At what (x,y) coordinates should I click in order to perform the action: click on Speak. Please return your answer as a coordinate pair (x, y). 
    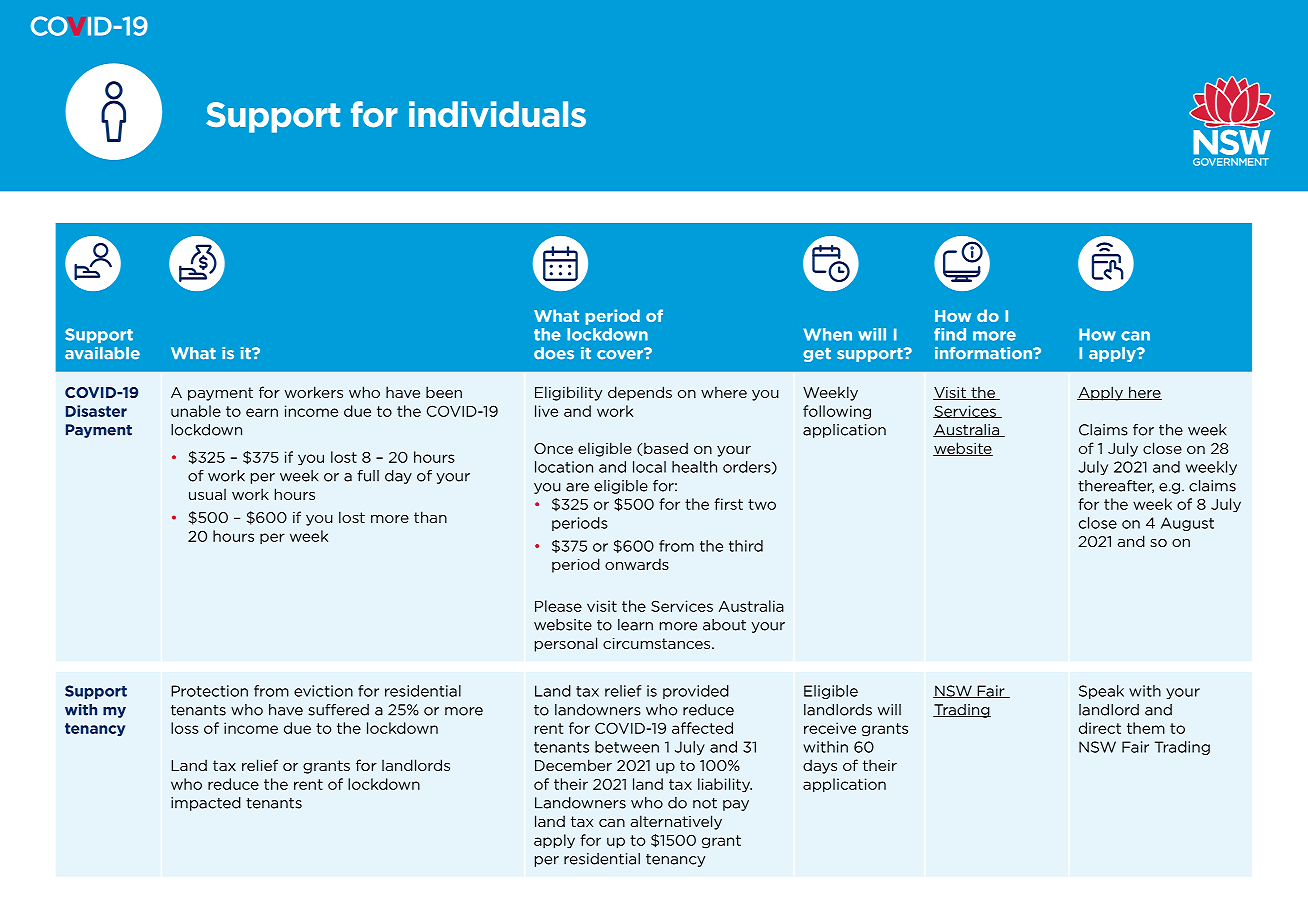
    Looking at the image, I should click on (1101, 692).
